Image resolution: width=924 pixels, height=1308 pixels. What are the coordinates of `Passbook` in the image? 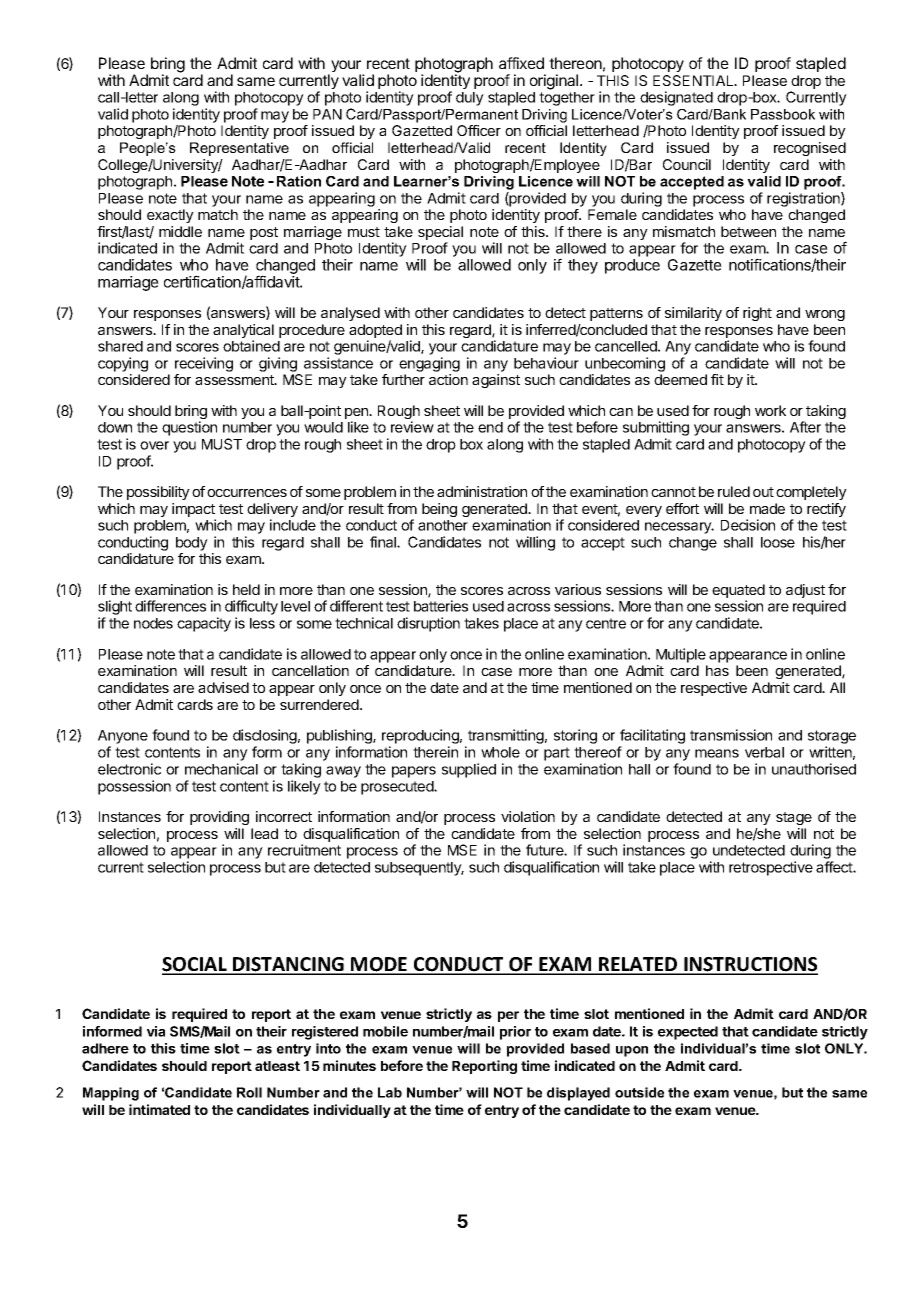 It's located at (783, 114).
